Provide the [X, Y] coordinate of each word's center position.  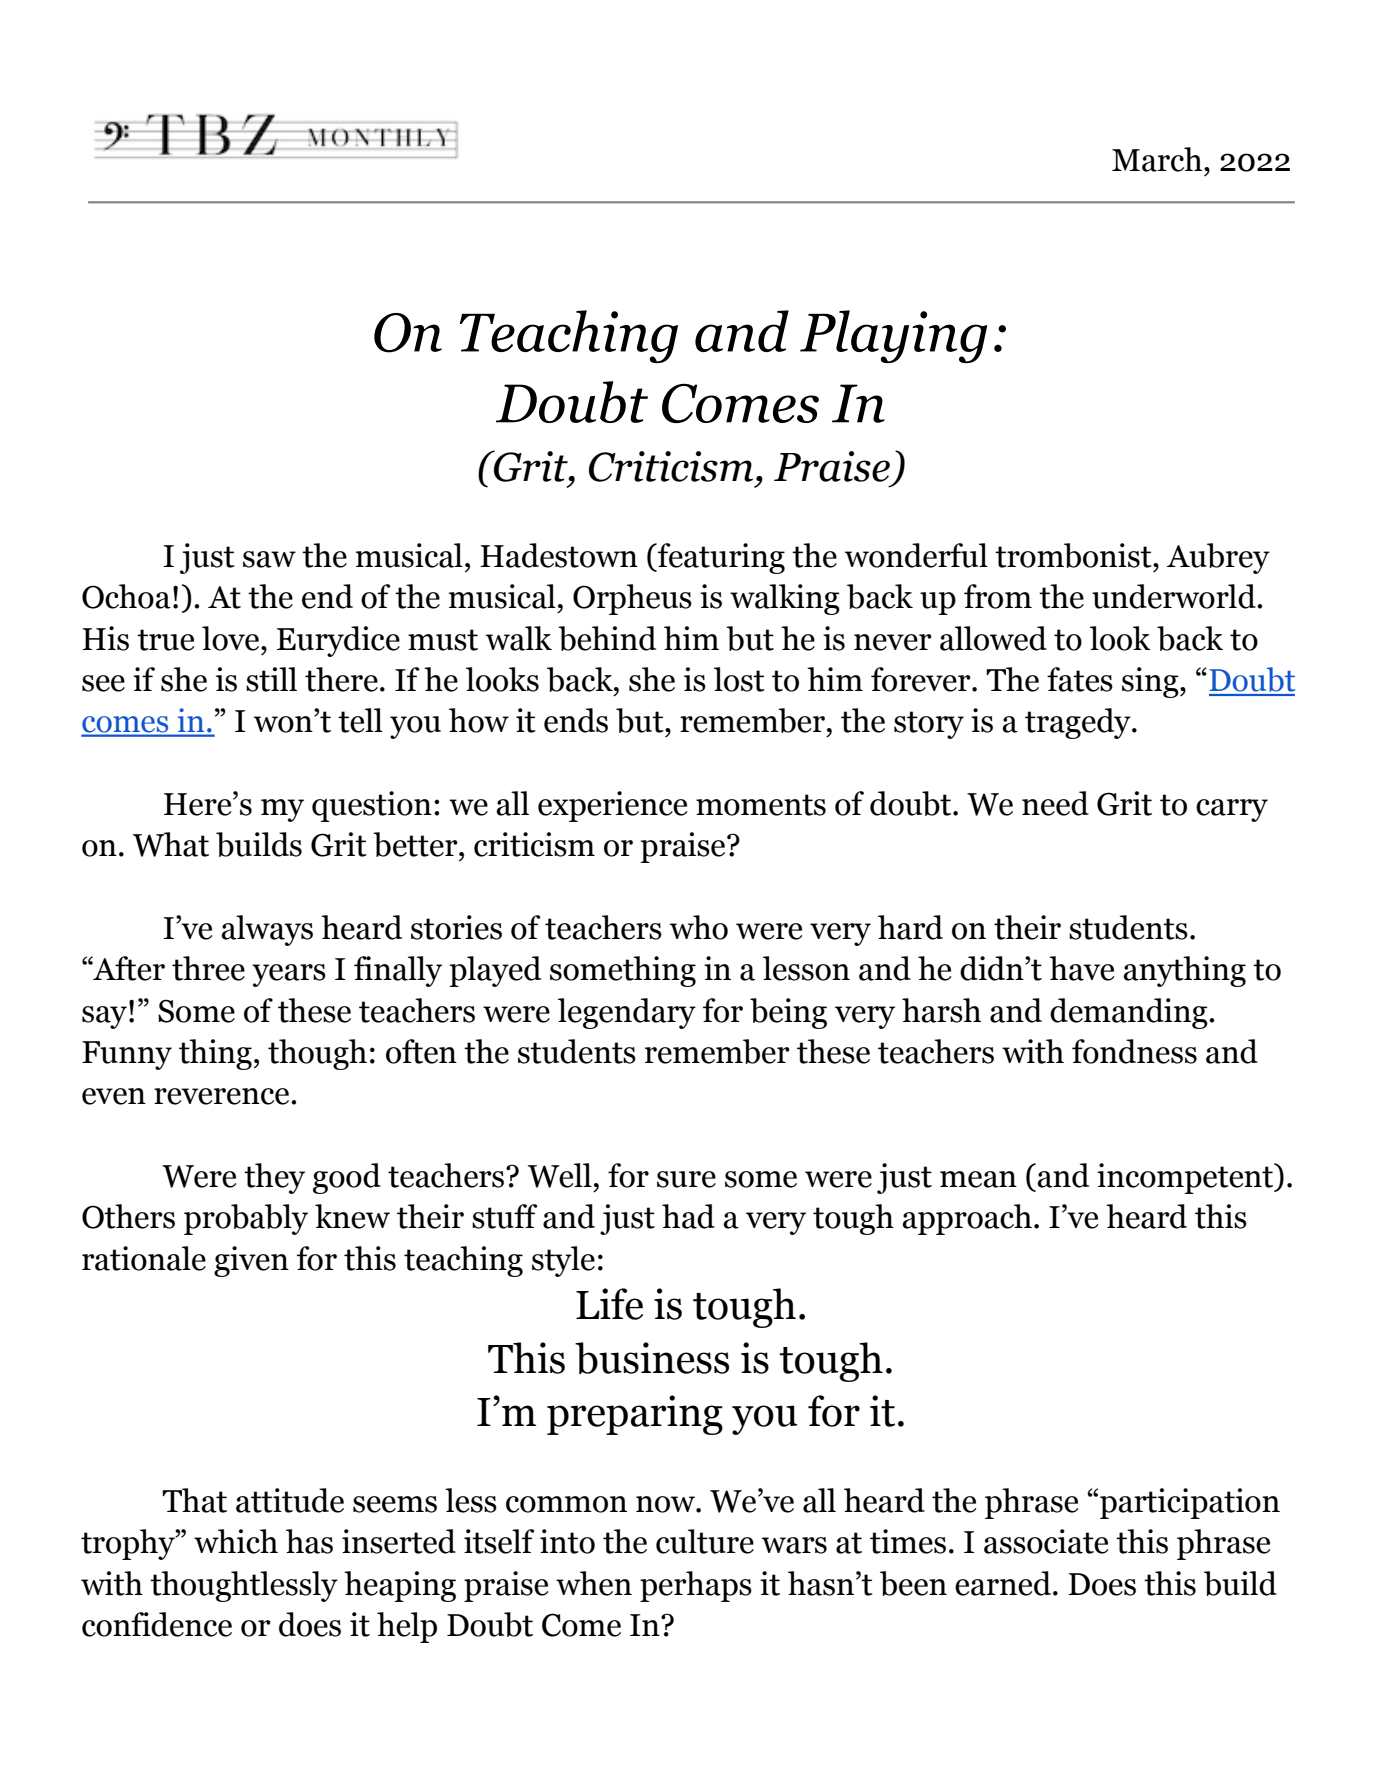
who [699, 927]
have [1081, 968]
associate [1046, 1541]
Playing [893, 336]
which [236, 1541]
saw [269, 559]
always [267, 930]
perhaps [696, 1586]
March [1158, 159]
